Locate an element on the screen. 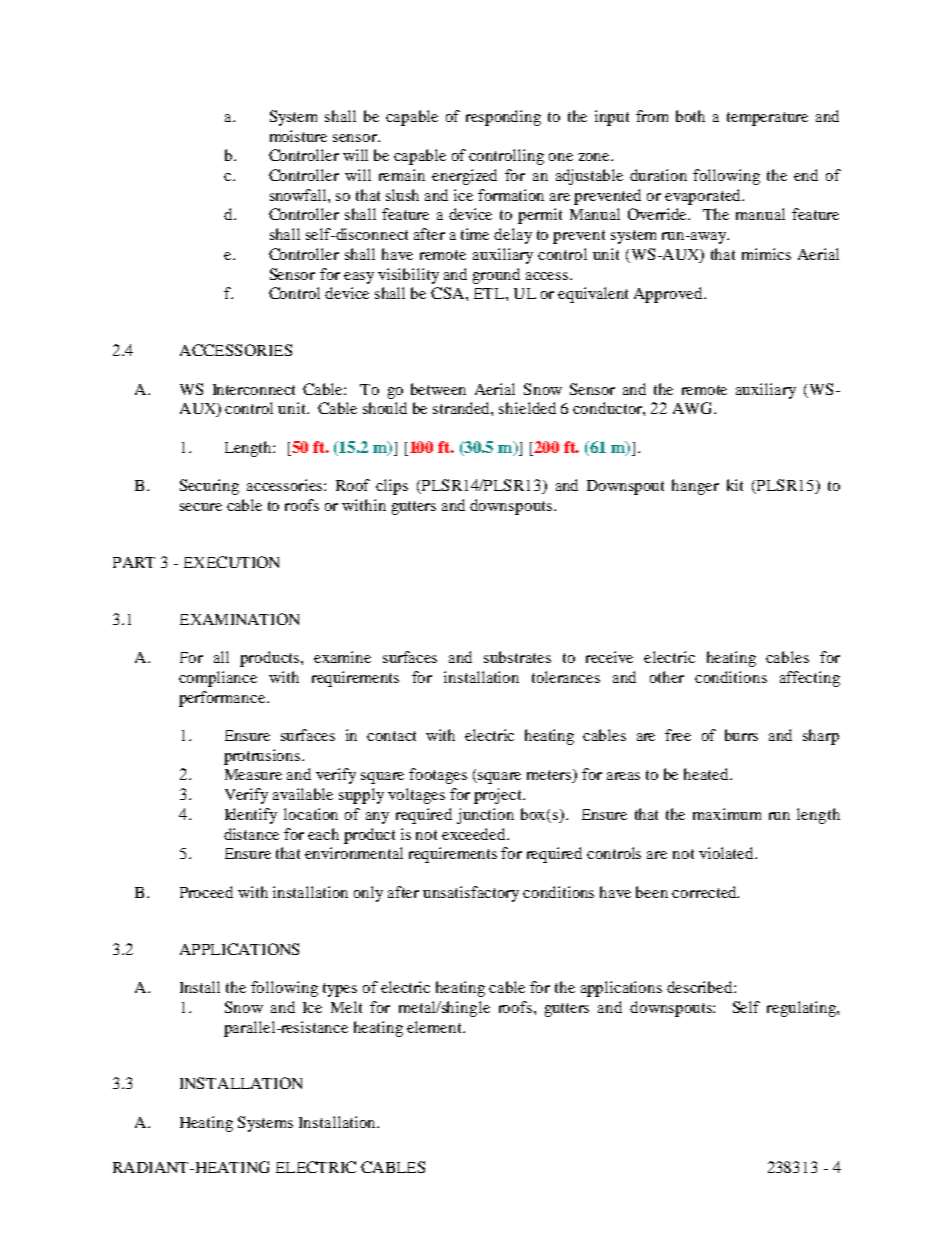 This screenshot has width=952, height=1233. substrates is located at coordinates (517, 657).
